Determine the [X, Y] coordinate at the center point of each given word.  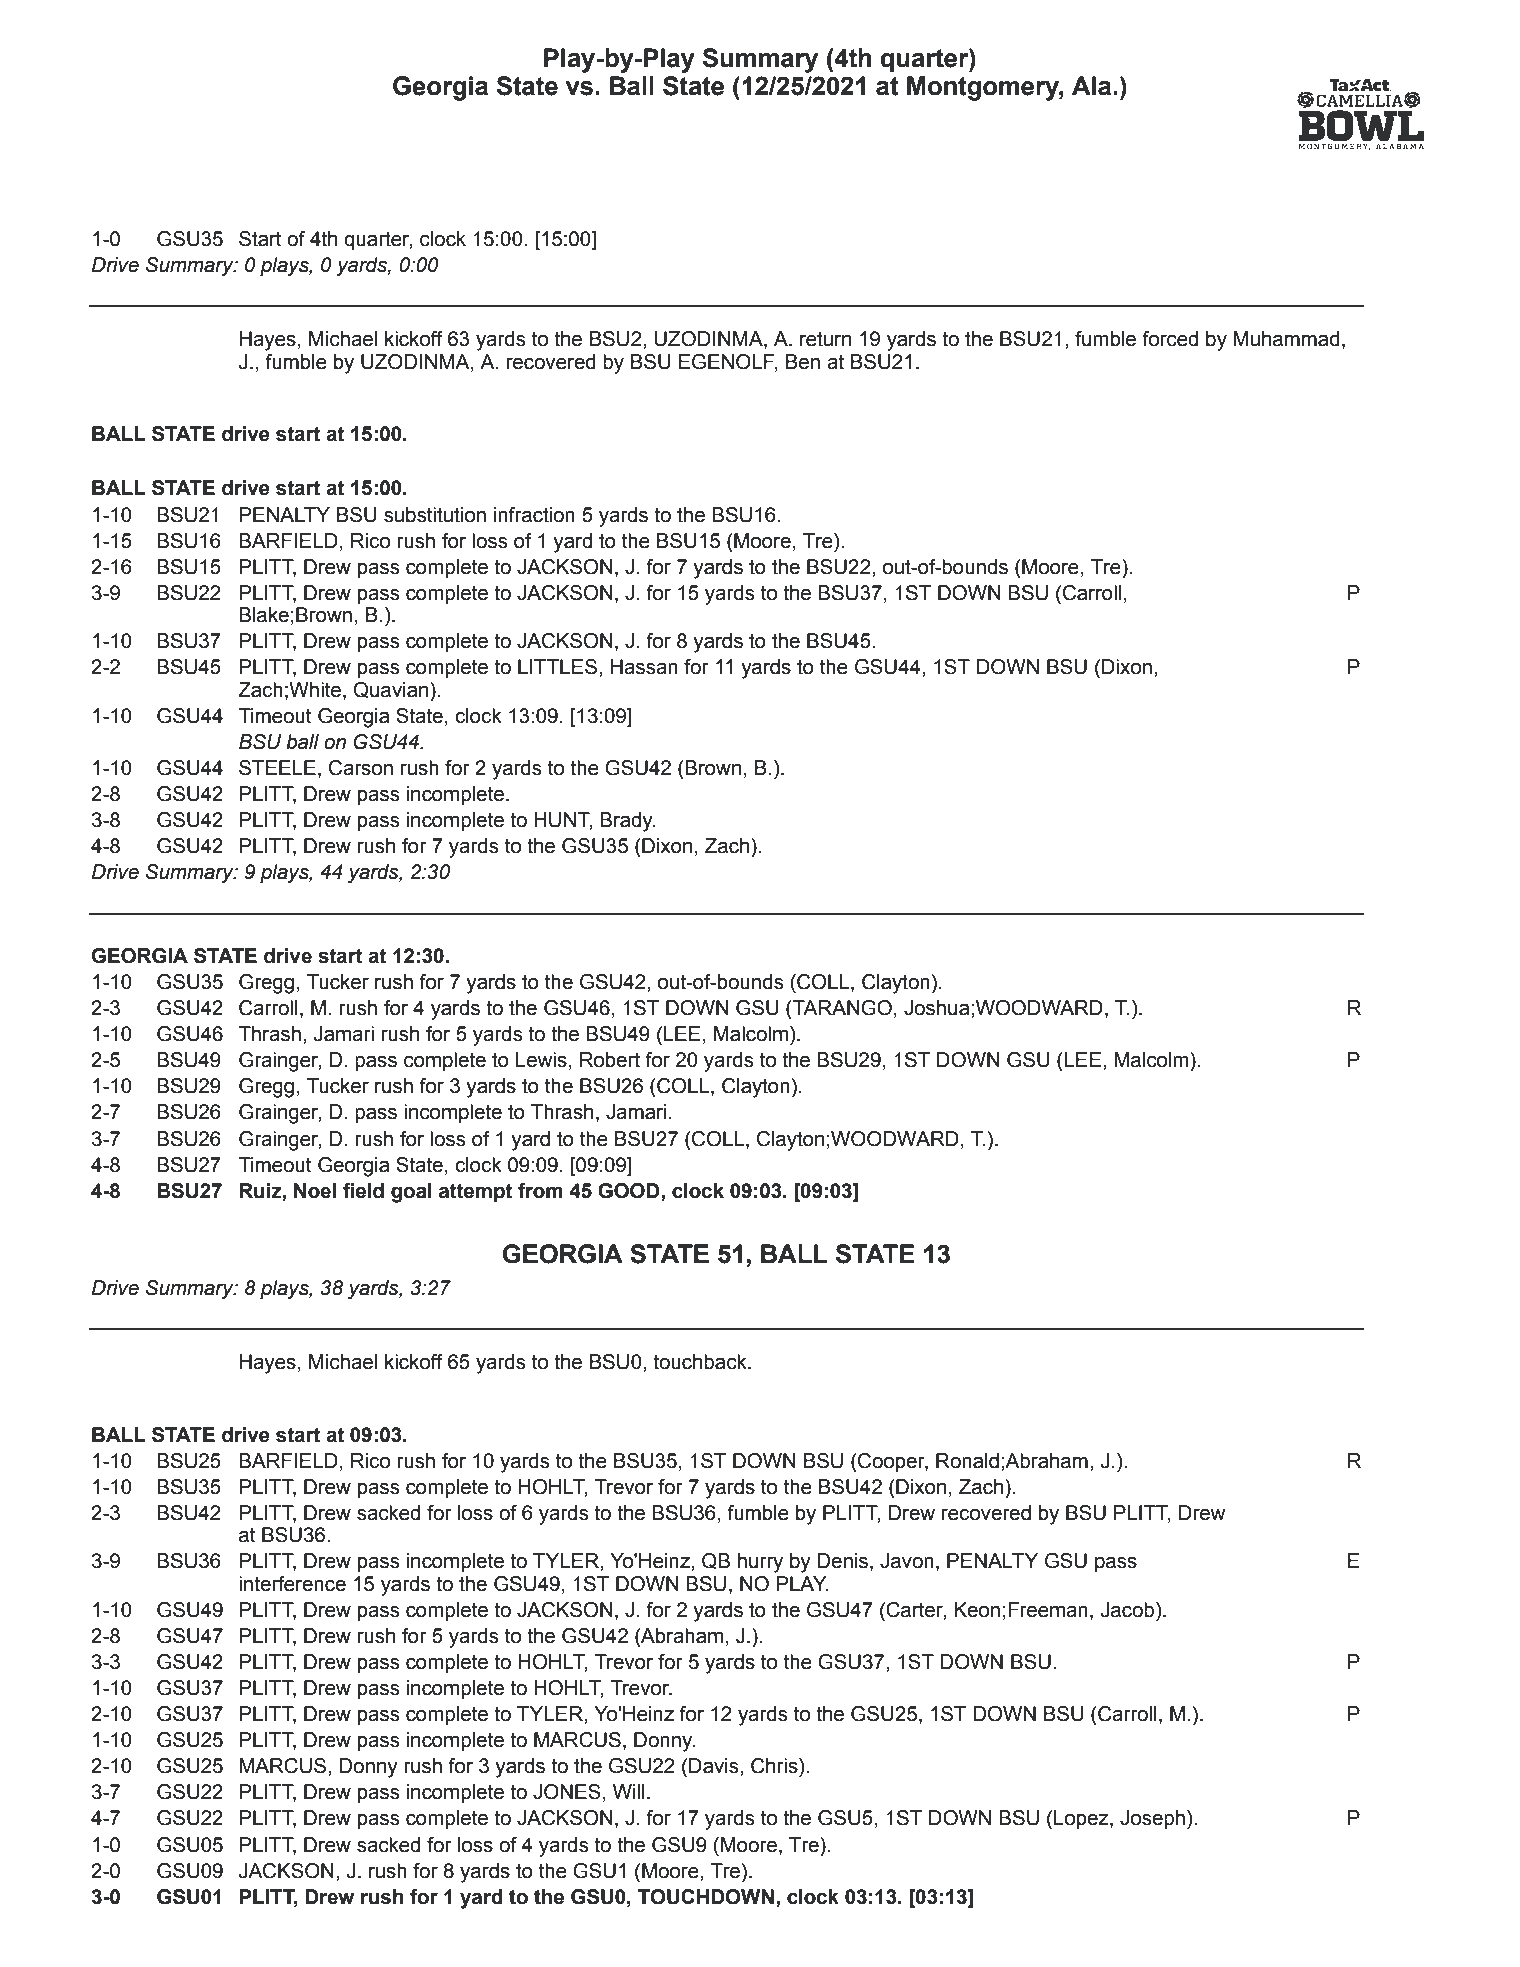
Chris [775, 1766]
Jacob [1129, 1610]
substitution [435, 515]
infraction [534, 515]
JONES [567, 1792]
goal [411, 1193]
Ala [1093, 86]
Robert [610, 1060]
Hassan [644, 667]
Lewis [541, 1060]
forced [1170, 339]
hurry [760, 1563]
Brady [627, 822]
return [825, 339]
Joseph [1152, 1819]
